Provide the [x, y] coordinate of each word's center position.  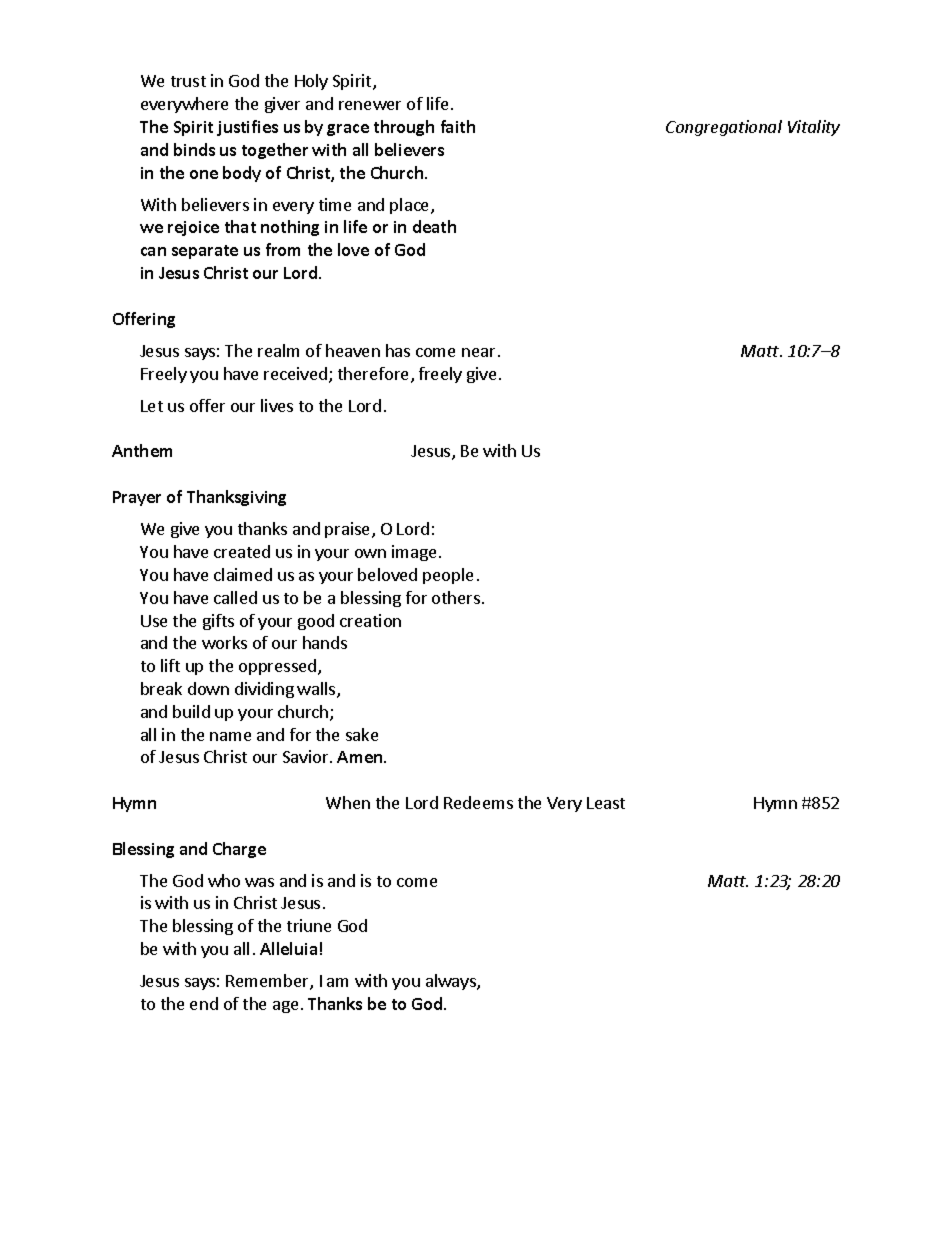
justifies [247, 128]
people [448, 576]
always [452, 982]
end [204, 1003]
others [457, 597]
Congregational [724, 128]
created [242, 551]
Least [606, 803]
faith [458, 126]
